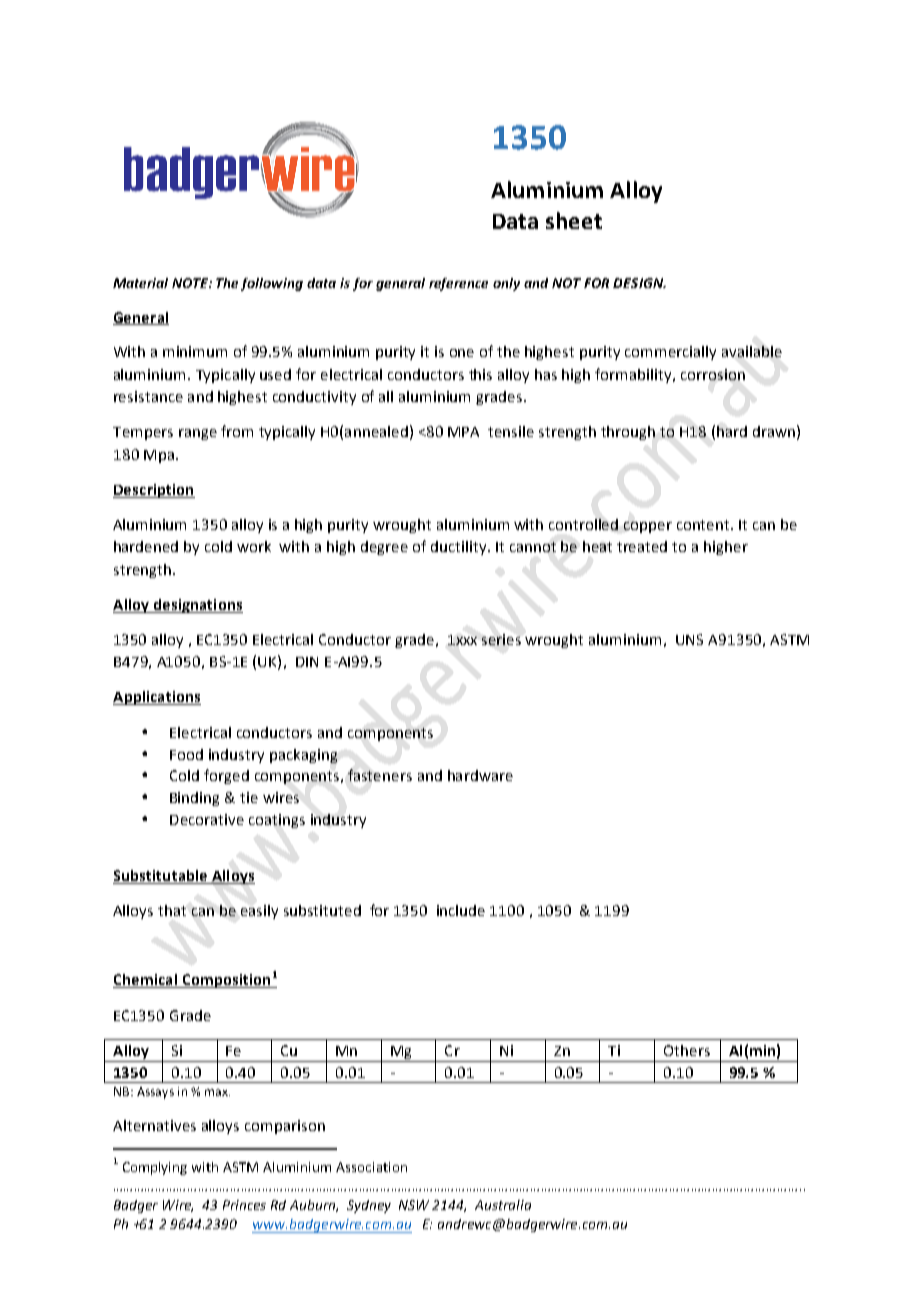 The height and width of the screenshot is (1308, 924). Describe the element at coordinates (574, 220) in the screenshot. I see `sheet` at that location.
